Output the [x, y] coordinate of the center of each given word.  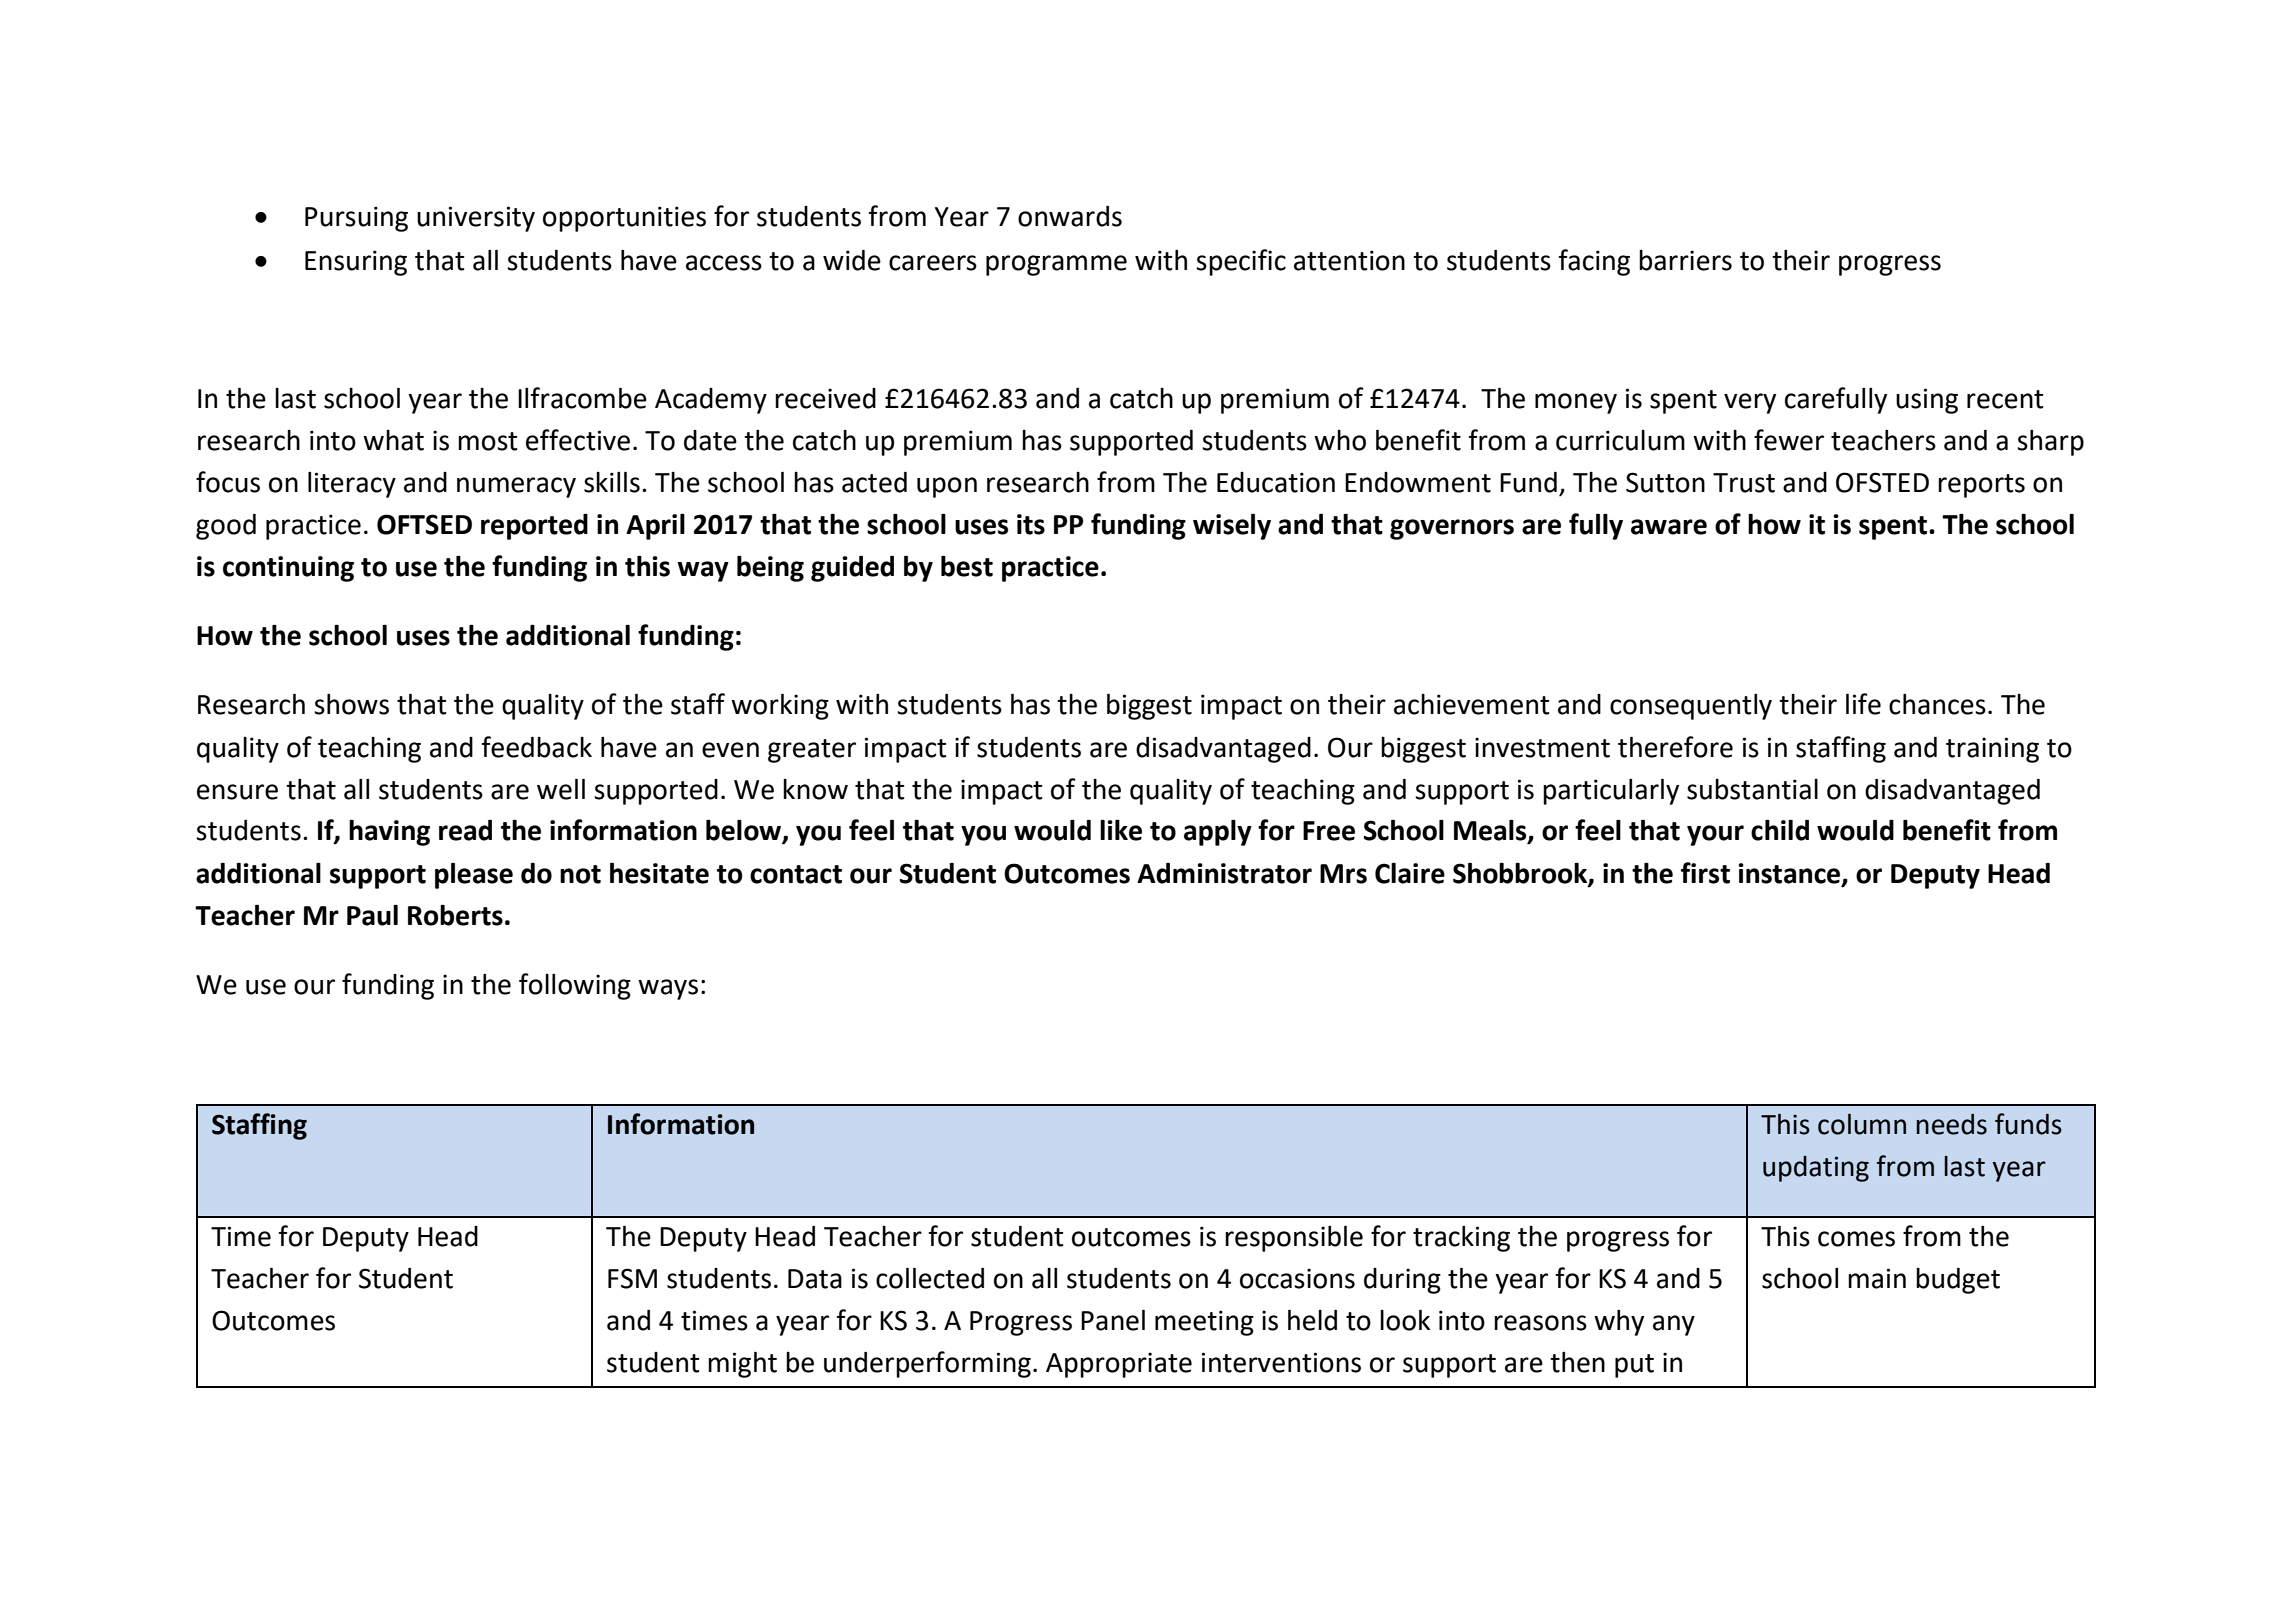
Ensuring [356, 263]
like [1121, 830]
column [1862, 1124]
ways [668, 989]
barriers [1685, 260]
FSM [632, 1278]
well [561, 789]
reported [534, 526]
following [575, 986]
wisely [1232, 527]
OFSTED [1882, 482]
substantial [1752, 789]
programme [1056, 265]
